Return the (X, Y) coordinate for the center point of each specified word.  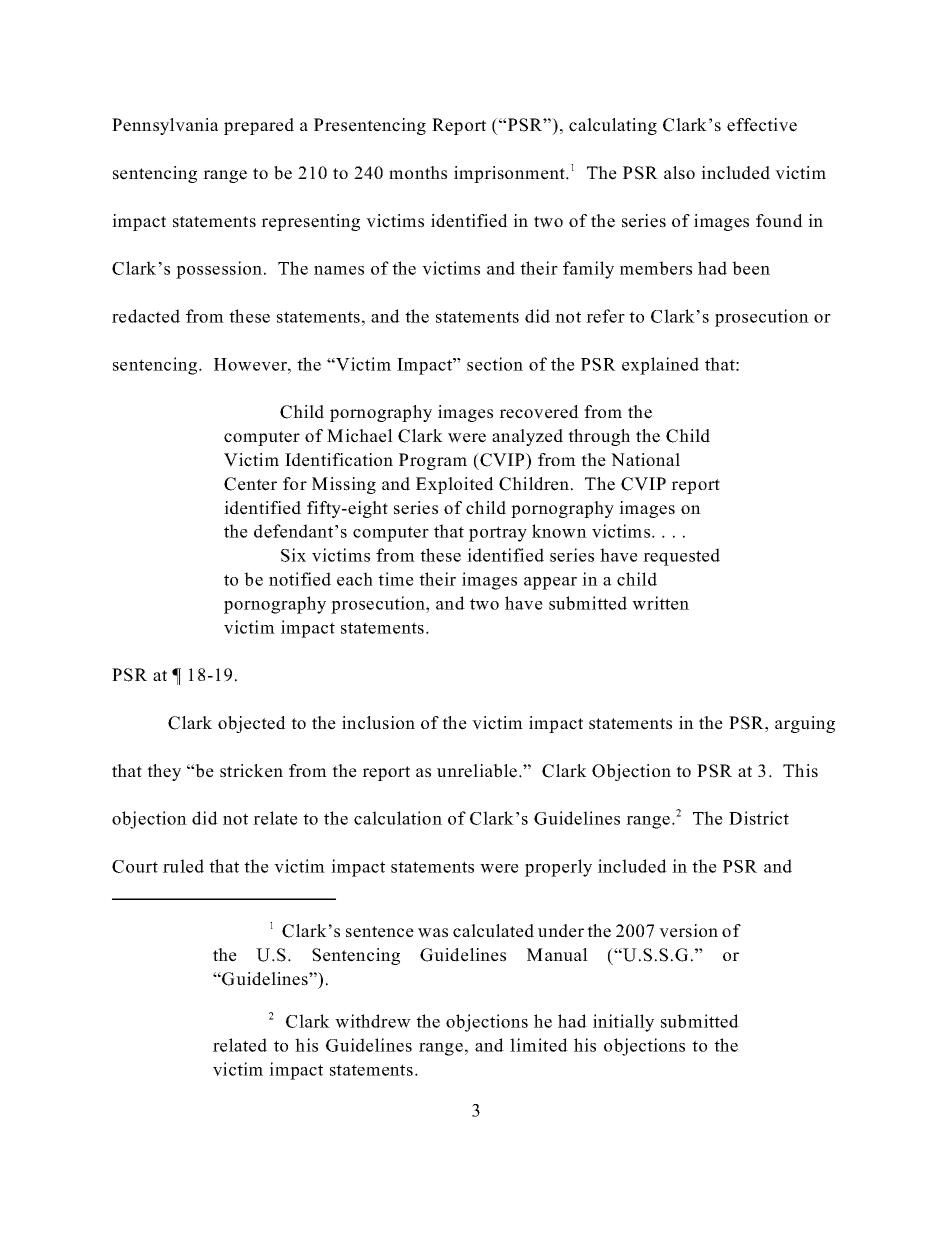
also (679, 173)
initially (623, 1023)
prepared (259, 126)
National (645, 459)
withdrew (373, 1021)
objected (252, 724)
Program (433, 461)
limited (539, 1045)
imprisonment (510, 174)
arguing (805, 724)
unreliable (477, 771)
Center (250, 484)
